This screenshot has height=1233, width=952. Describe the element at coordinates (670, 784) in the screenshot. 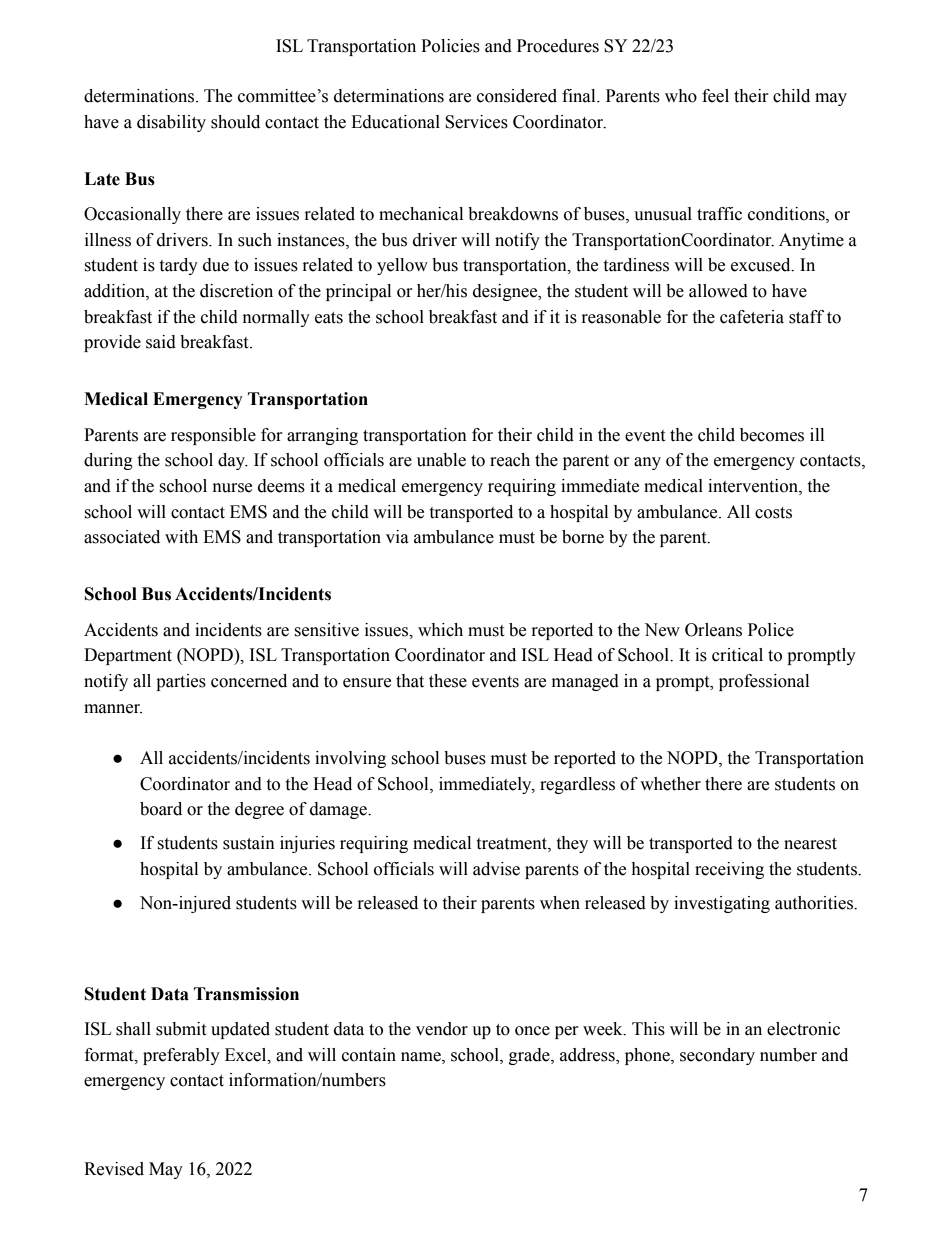

I see `whether` at that location.
